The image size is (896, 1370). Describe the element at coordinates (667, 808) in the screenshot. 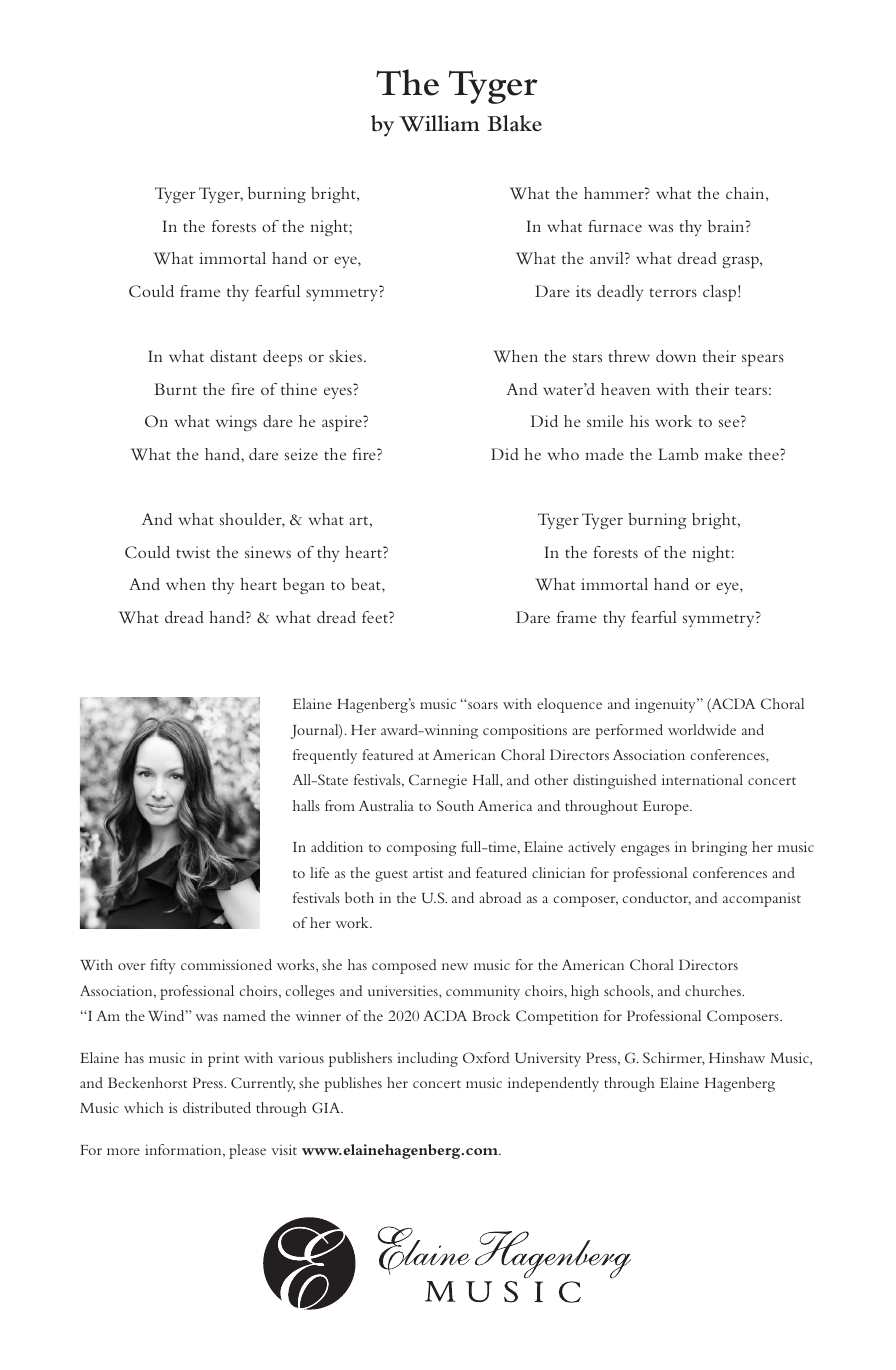

I see `Europe` at that location.
